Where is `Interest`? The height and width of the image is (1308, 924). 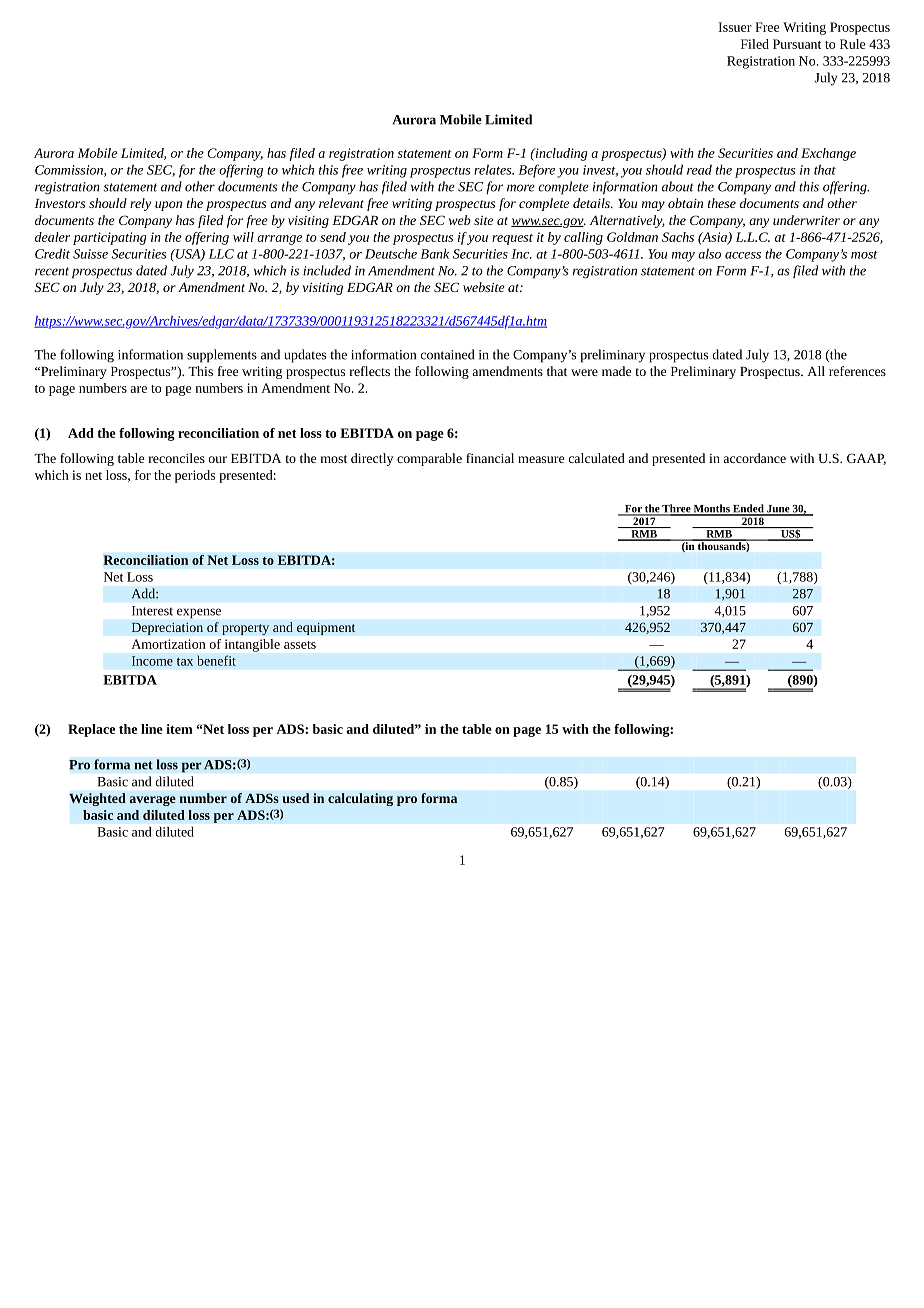
Interest is located at coordinates (152, 611).
